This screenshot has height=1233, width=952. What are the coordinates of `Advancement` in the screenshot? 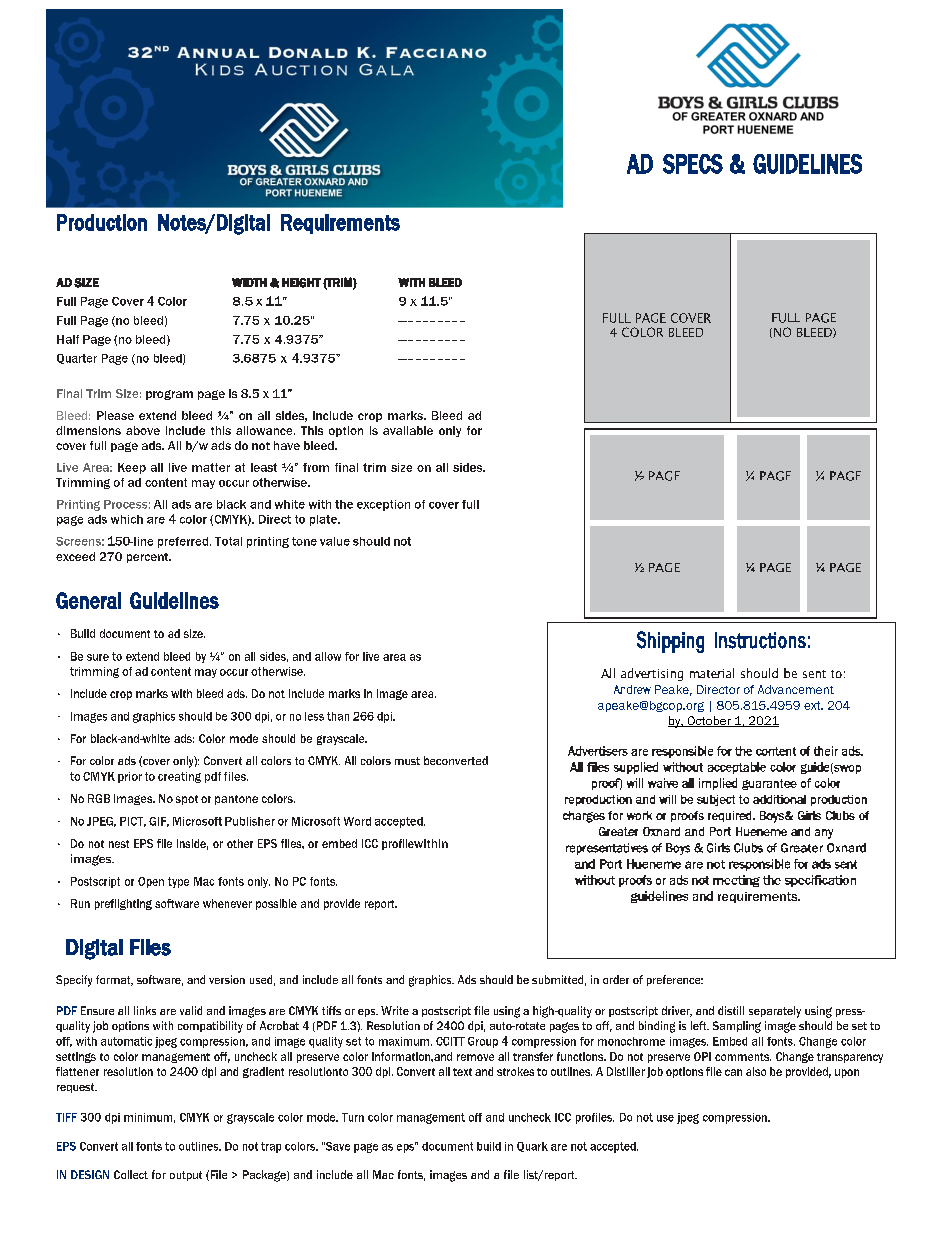 It's located at (796, 689).
